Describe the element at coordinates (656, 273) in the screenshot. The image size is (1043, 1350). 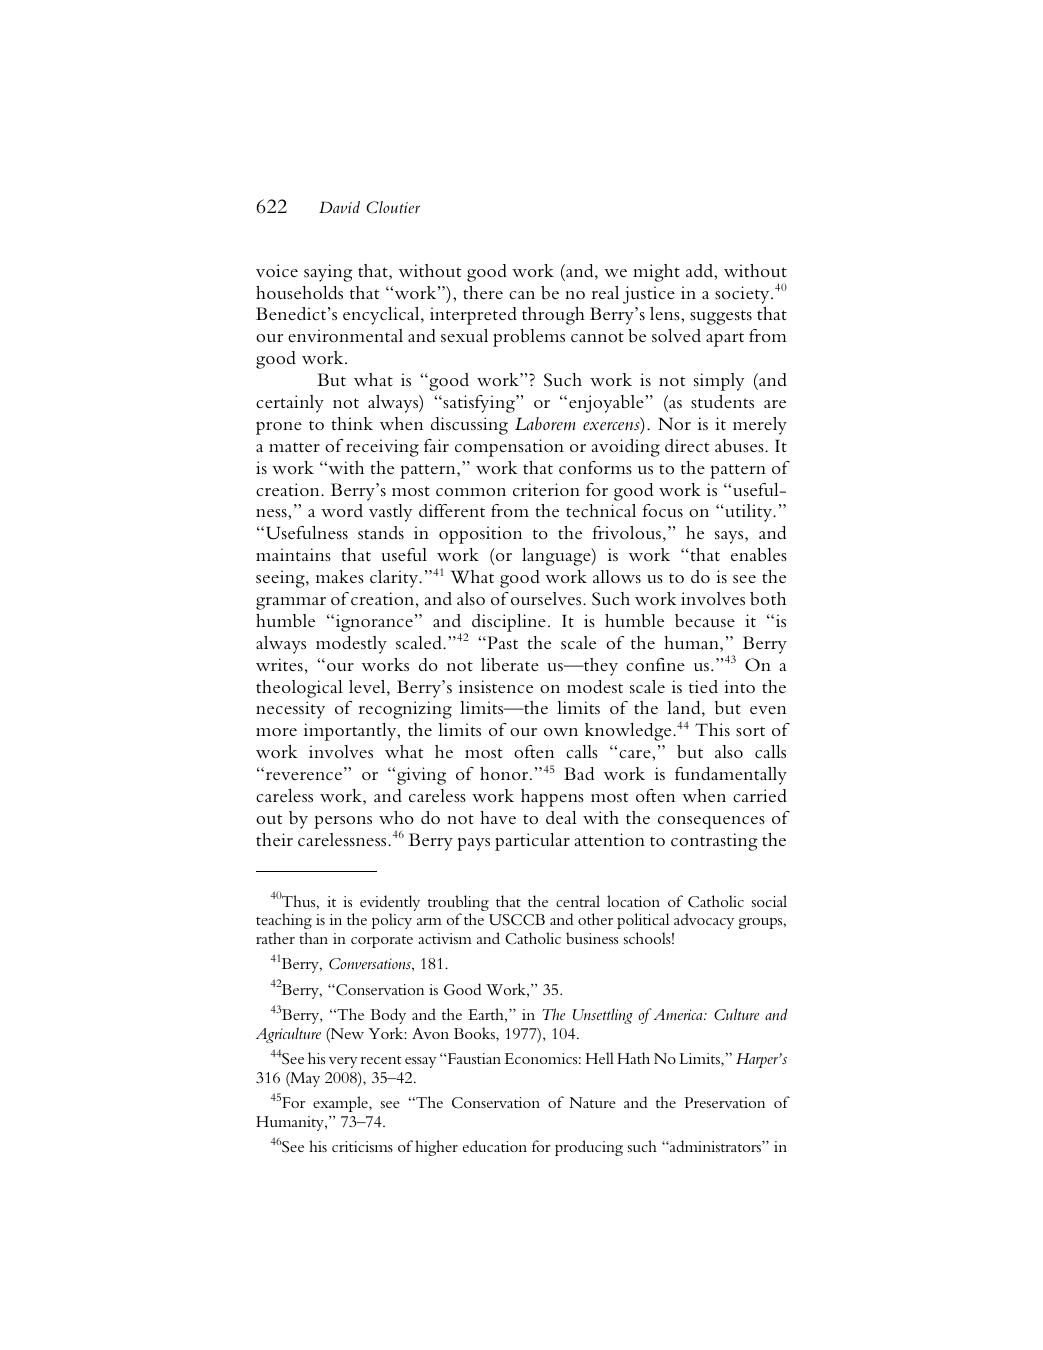
I see `might` at that location.
